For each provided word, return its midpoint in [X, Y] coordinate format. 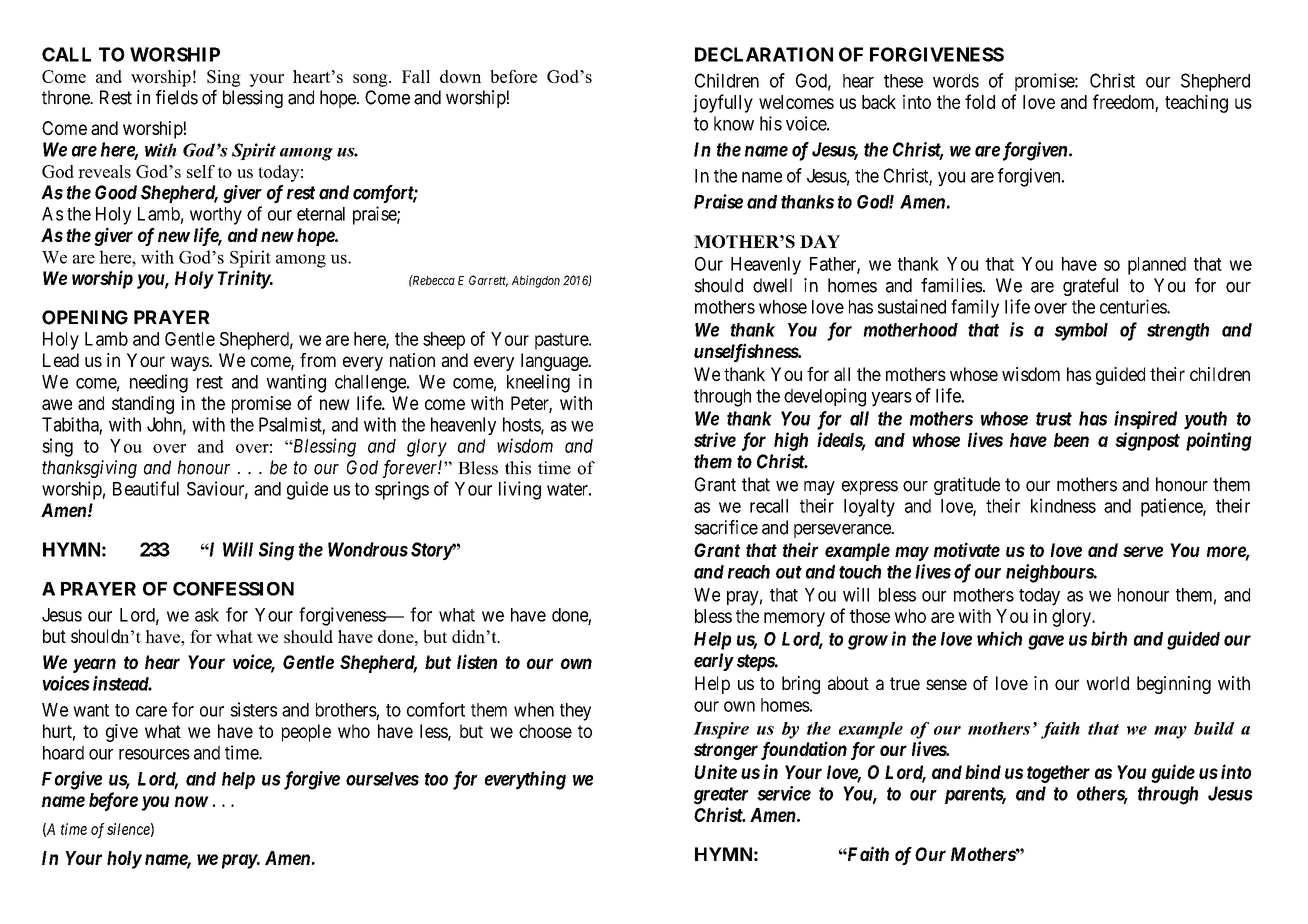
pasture [562, 341]
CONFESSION [233, 589]
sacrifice [726, 527]
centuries [1134, 306]
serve [1143, 551]
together [1058, 774]
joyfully [723, 103]
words [956, 81]
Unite [716, 771]
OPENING [85, 317]
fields [177, 97]
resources [154, 754]
